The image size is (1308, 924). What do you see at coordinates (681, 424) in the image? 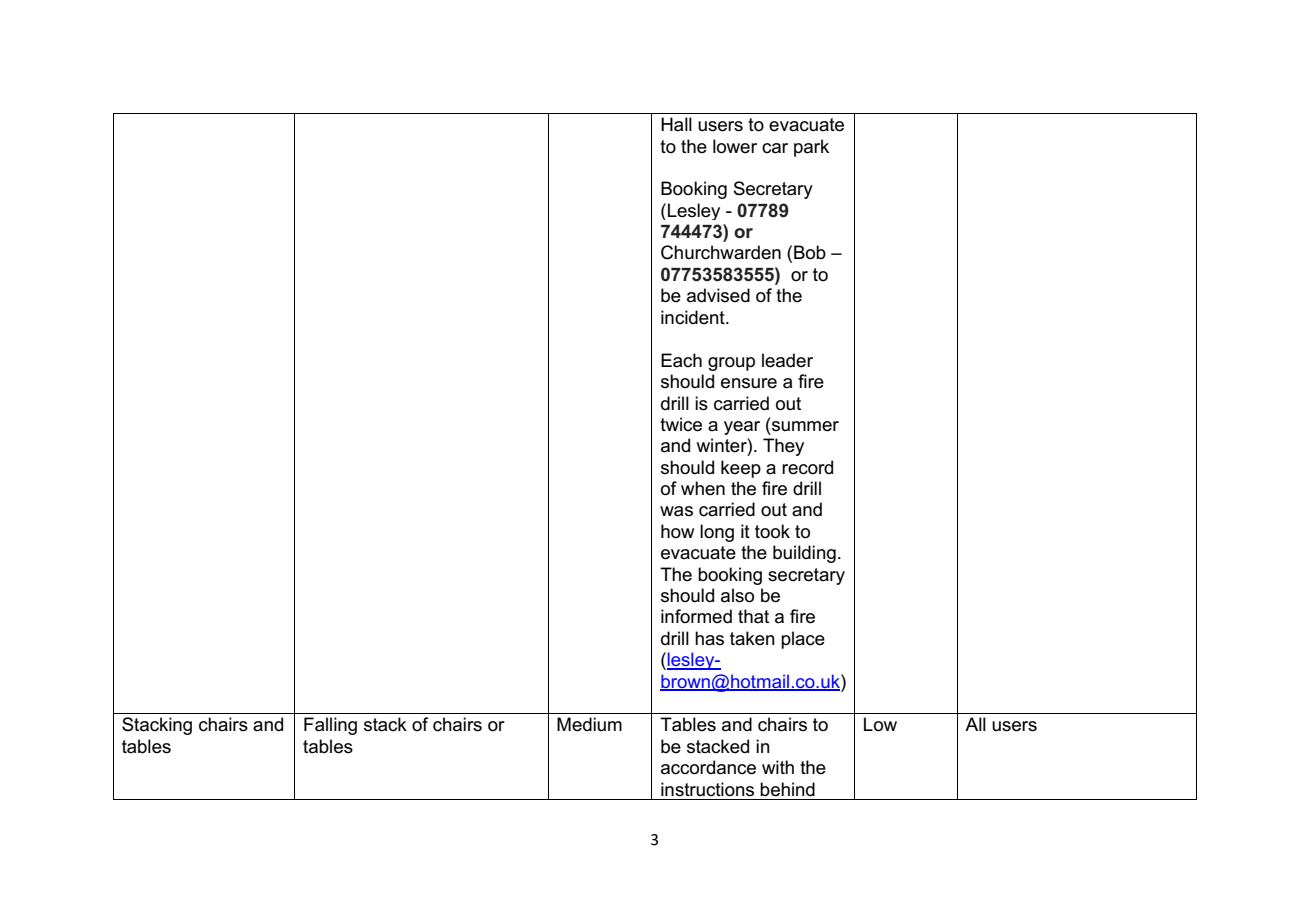
I see `twice` at bounding box center [681, 424].
